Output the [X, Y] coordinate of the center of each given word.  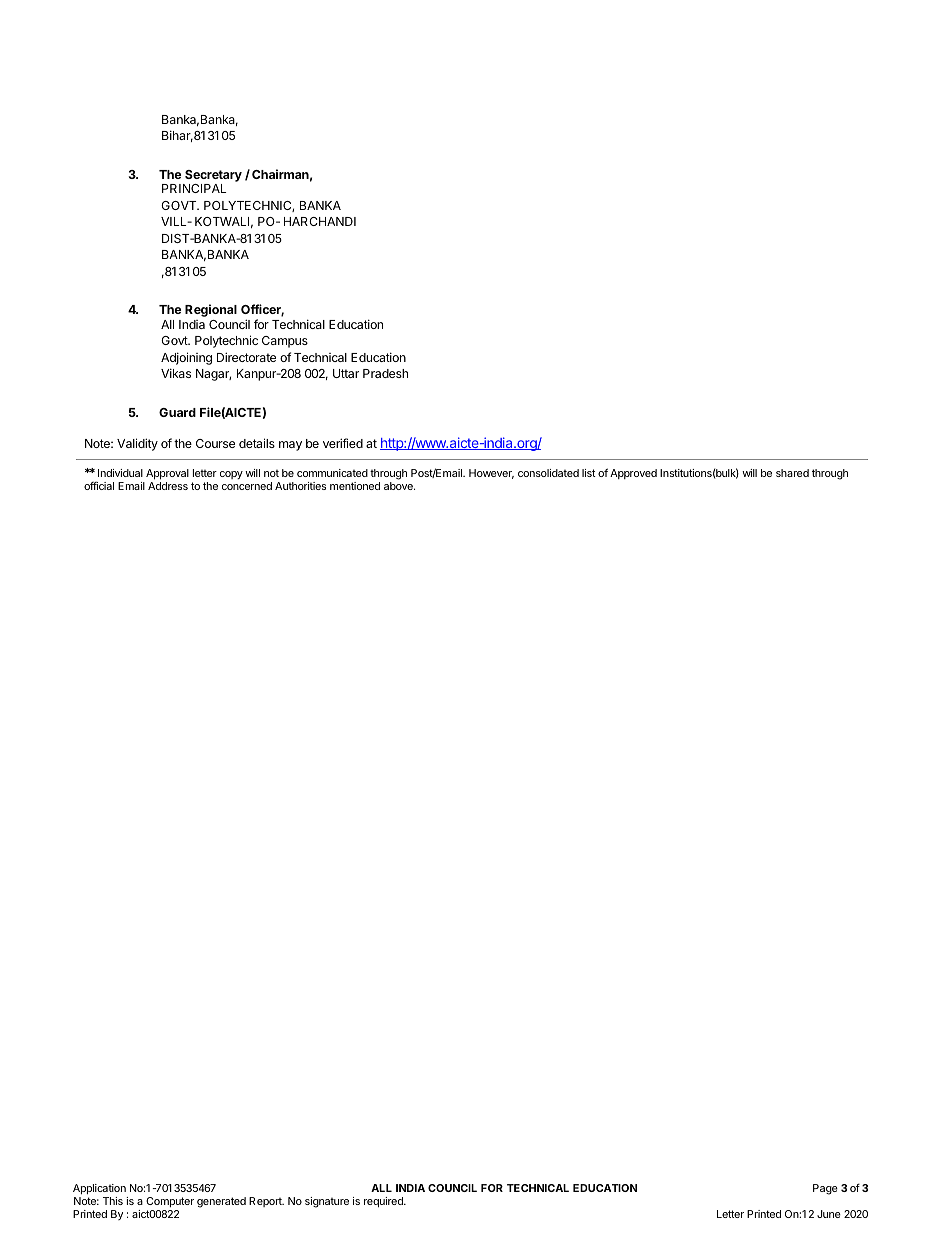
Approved [633, 474]
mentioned [355, 486]
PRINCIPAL [194, 188]
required [384, 1202]
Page [825, 1189]
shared [792, 473]
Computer [170, 1202]
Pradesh [385, 373]
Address [168, 486]
